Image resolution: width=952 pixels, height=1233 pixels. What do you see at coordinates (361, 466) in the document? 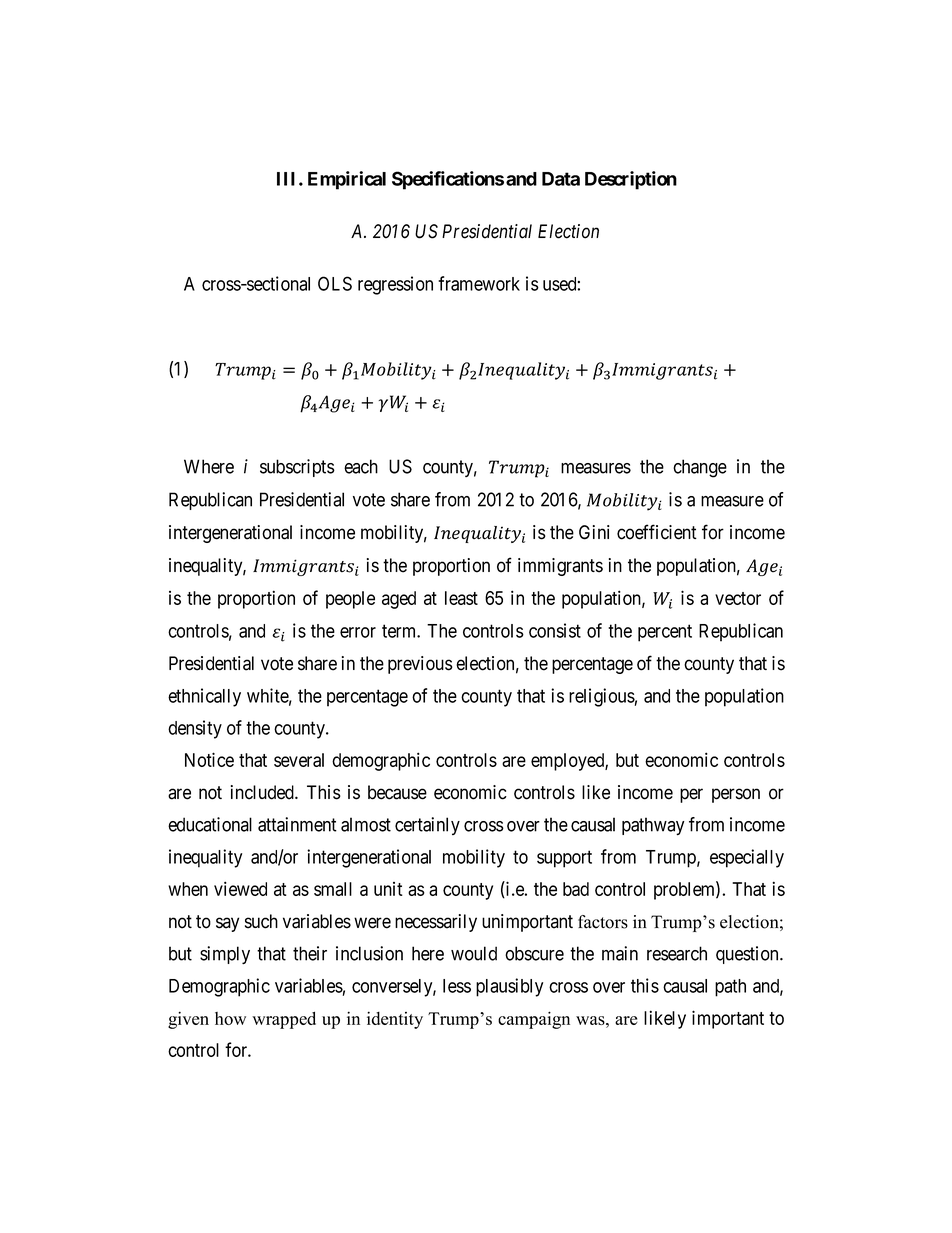
I see `each` at bounding box center [361, 466].
